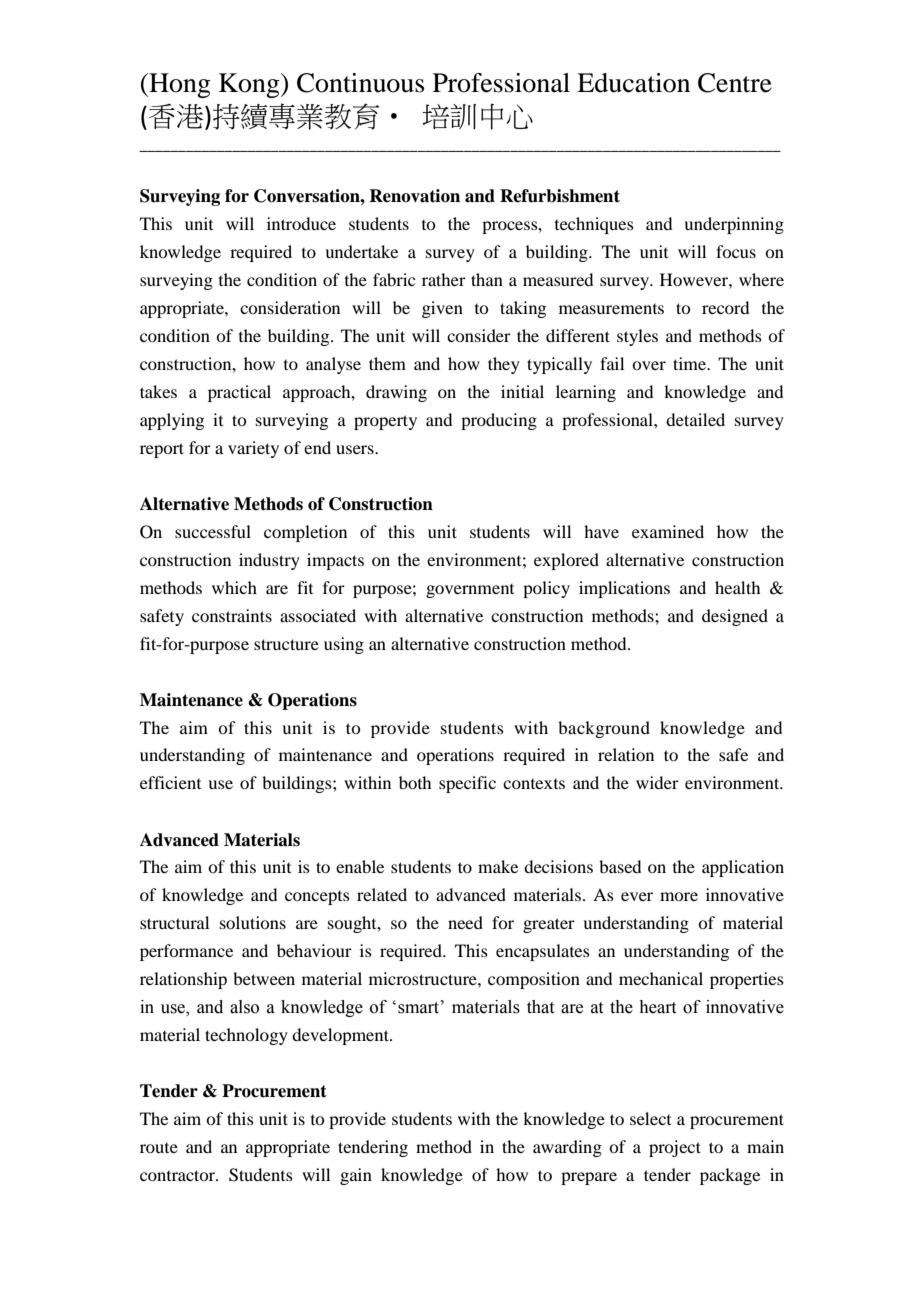 This document has height=1308, width=924. Describe the element at coordinates (253, 922) in the document. I see `solutions` at that location.
